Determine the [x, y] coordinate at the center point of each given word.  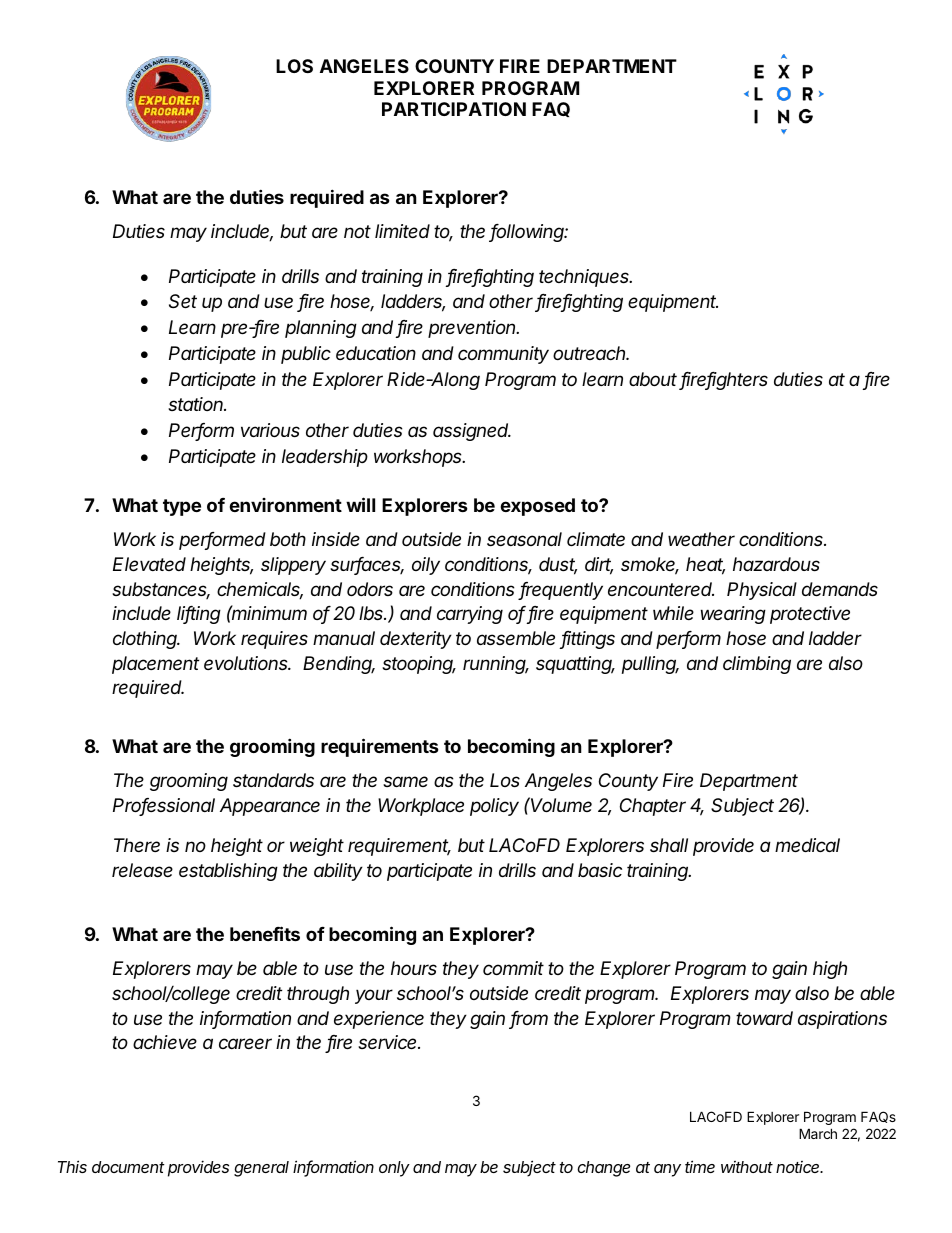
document [128, 1167]
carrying [470, 615]
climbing [757, 665]
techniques [585, 278]
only [394, 1169]
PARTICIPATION [454, 109]
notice [799, 1167]
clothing [146, 640]
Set [183, 301]
